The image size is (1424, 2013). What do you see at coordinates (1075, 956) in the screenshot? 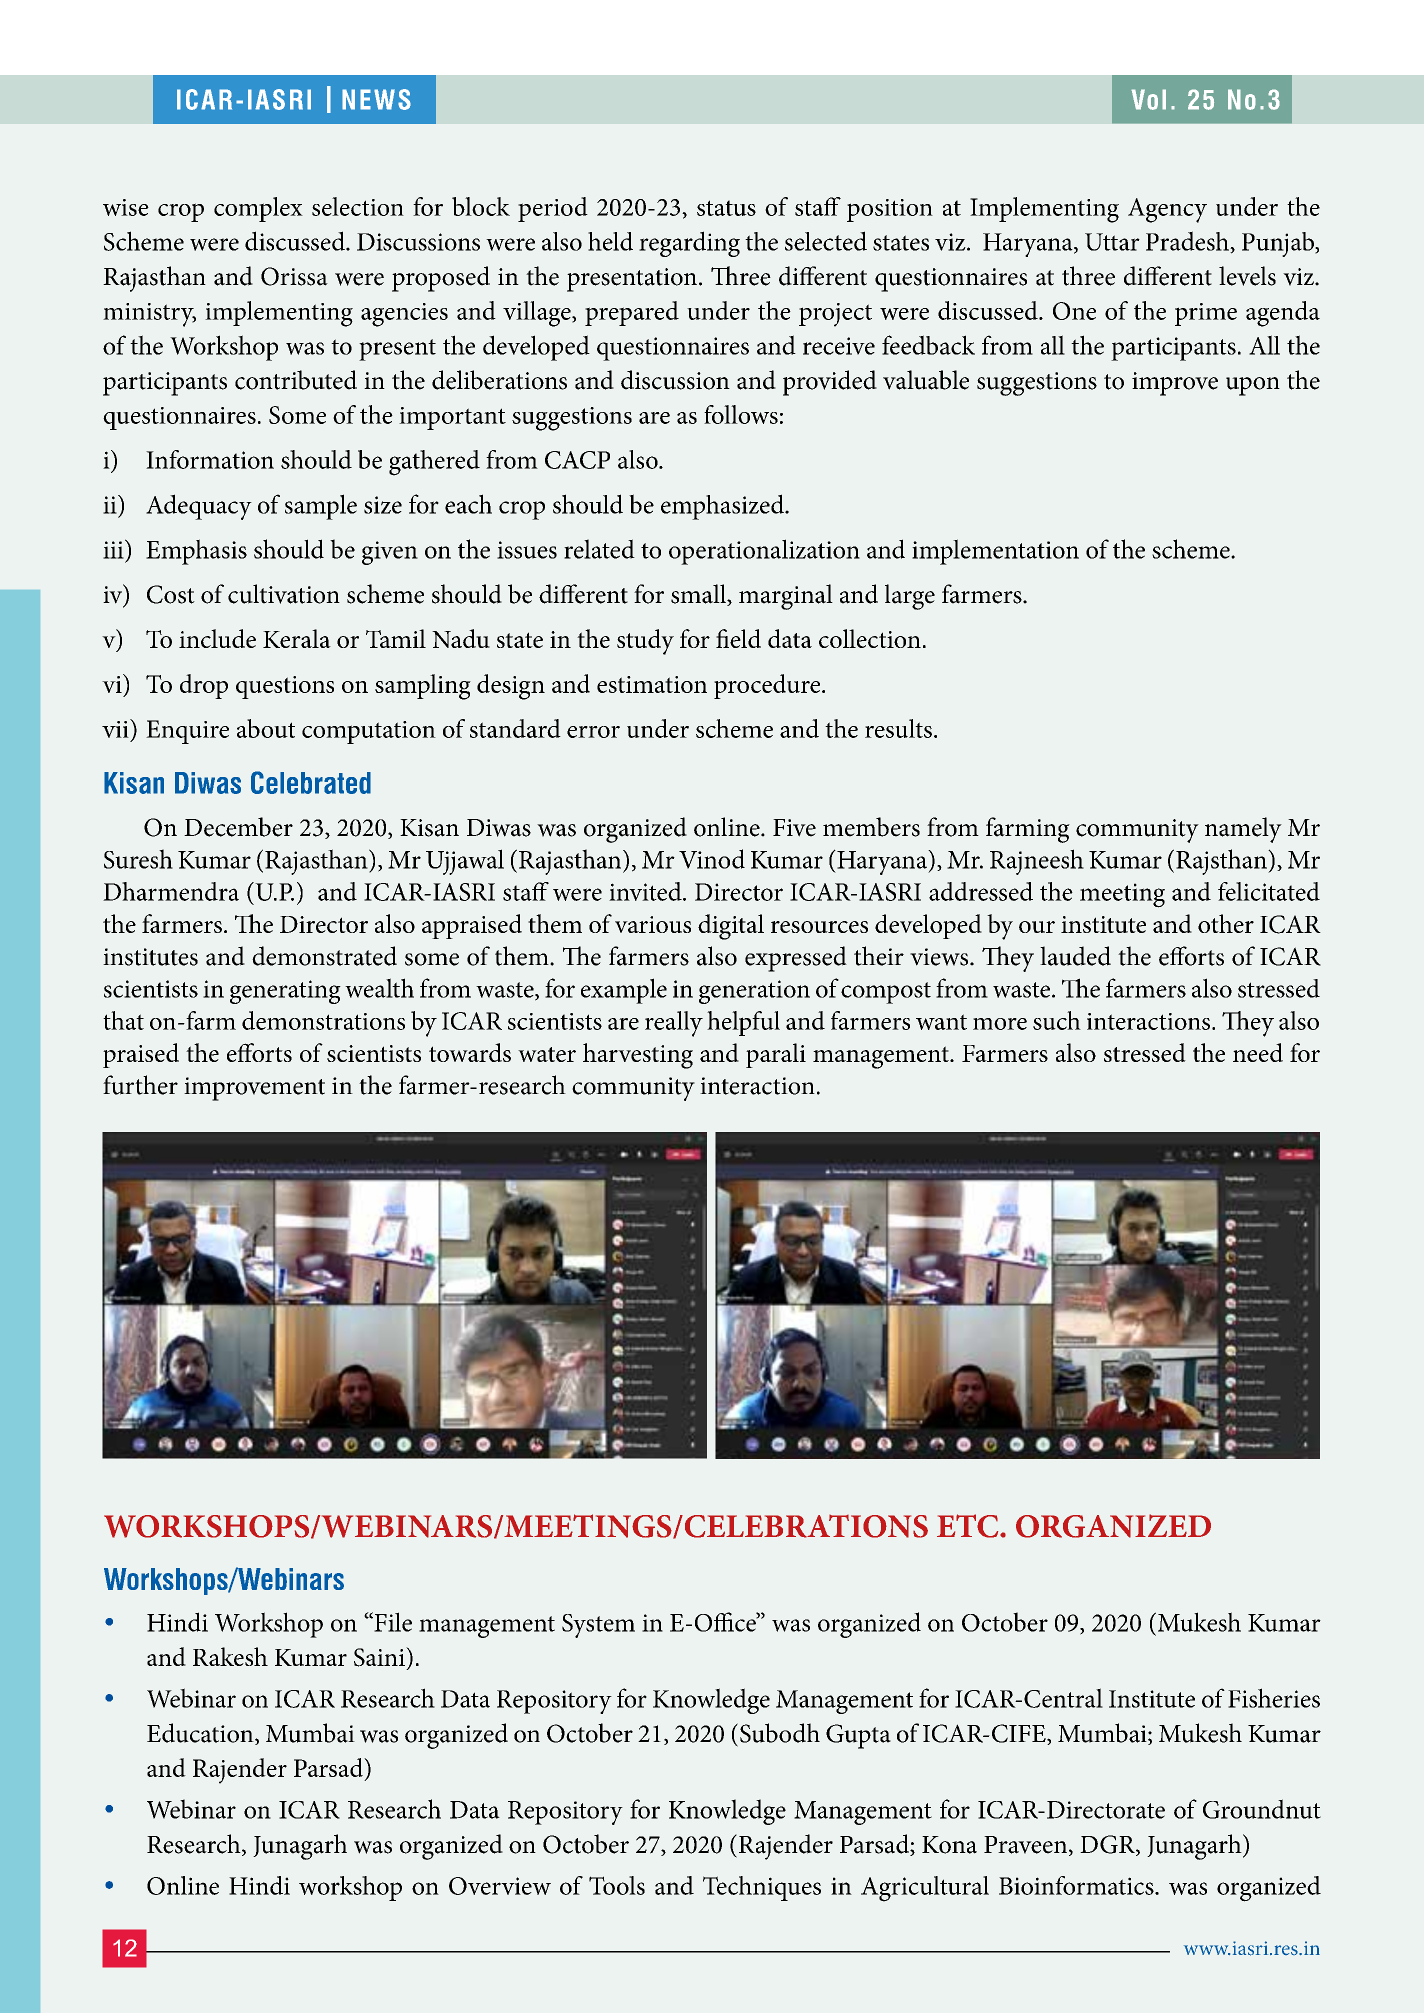
I see `lauded` at bounding box center [1075, 956].
